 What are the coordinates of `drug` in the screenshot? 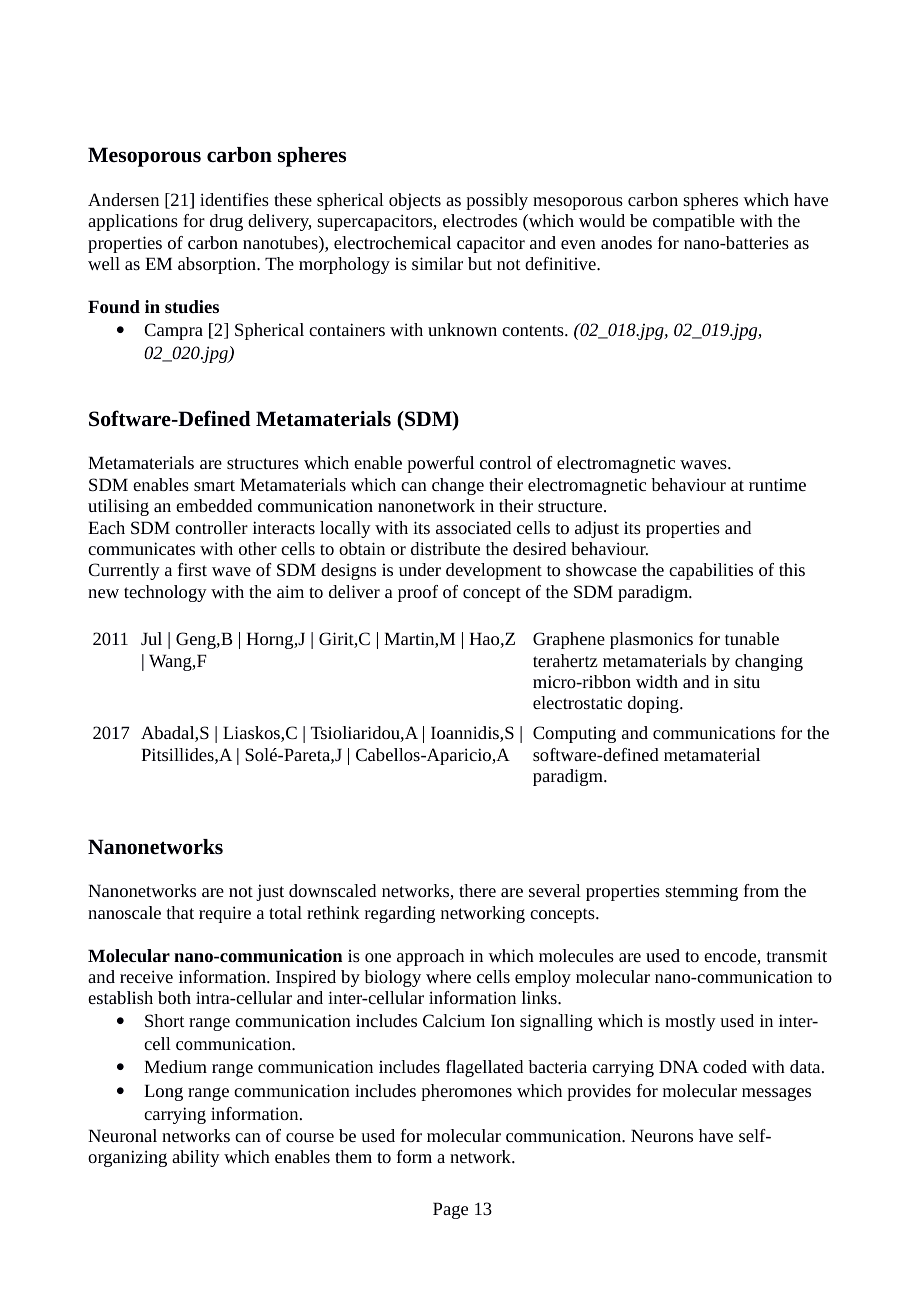 It's located at (226, 222).
